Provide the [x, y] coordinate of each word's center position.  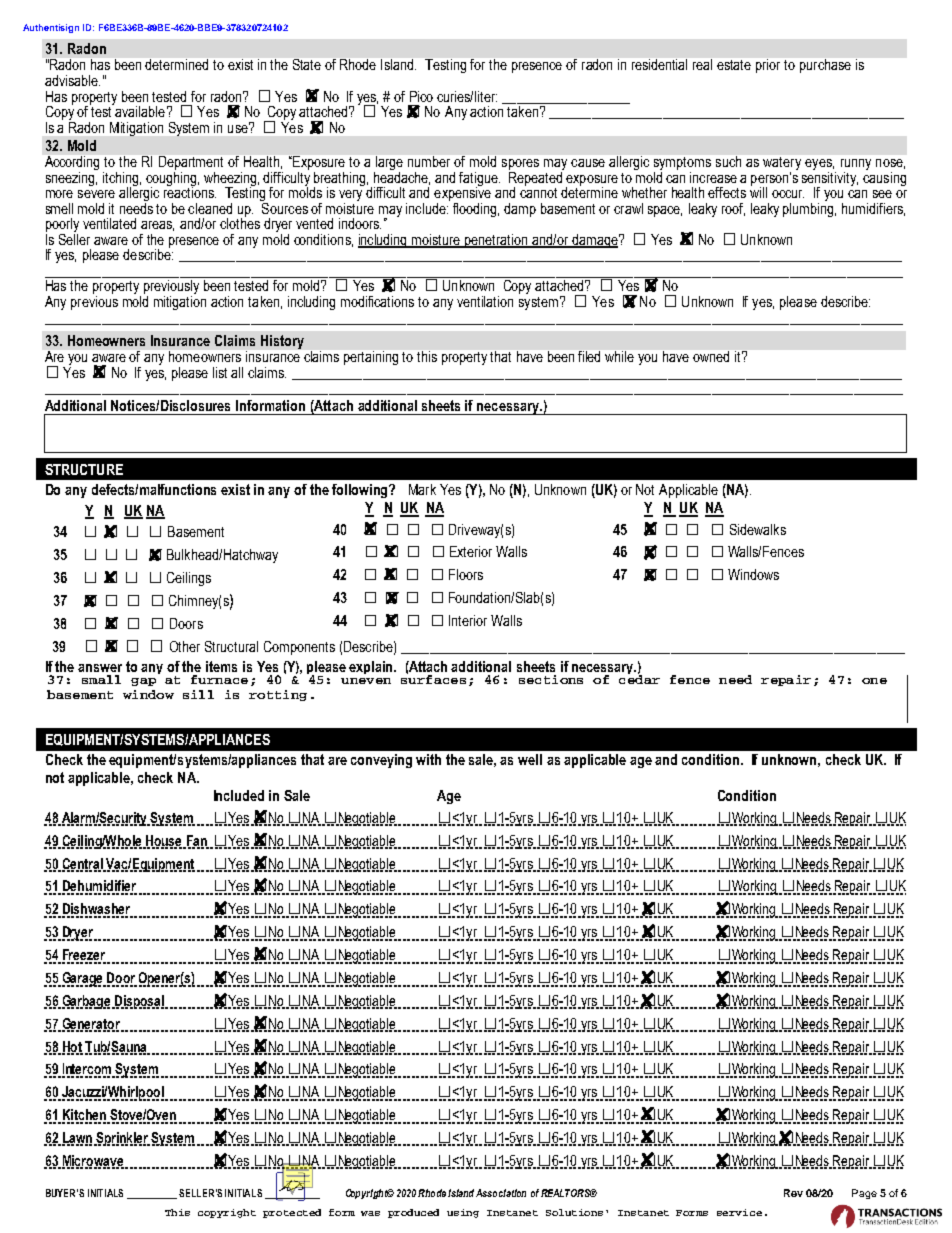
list [220, 372]
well [530, 759]
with [428, 759]
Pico [421, 96]
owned [711, 356]
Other [185, 646]
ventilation [485, 301]
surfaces [433, 678]
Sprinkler [122, 1139]
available [139, 110]
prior [768, 66]
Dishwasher [96, 910]
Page [864, 1194]
